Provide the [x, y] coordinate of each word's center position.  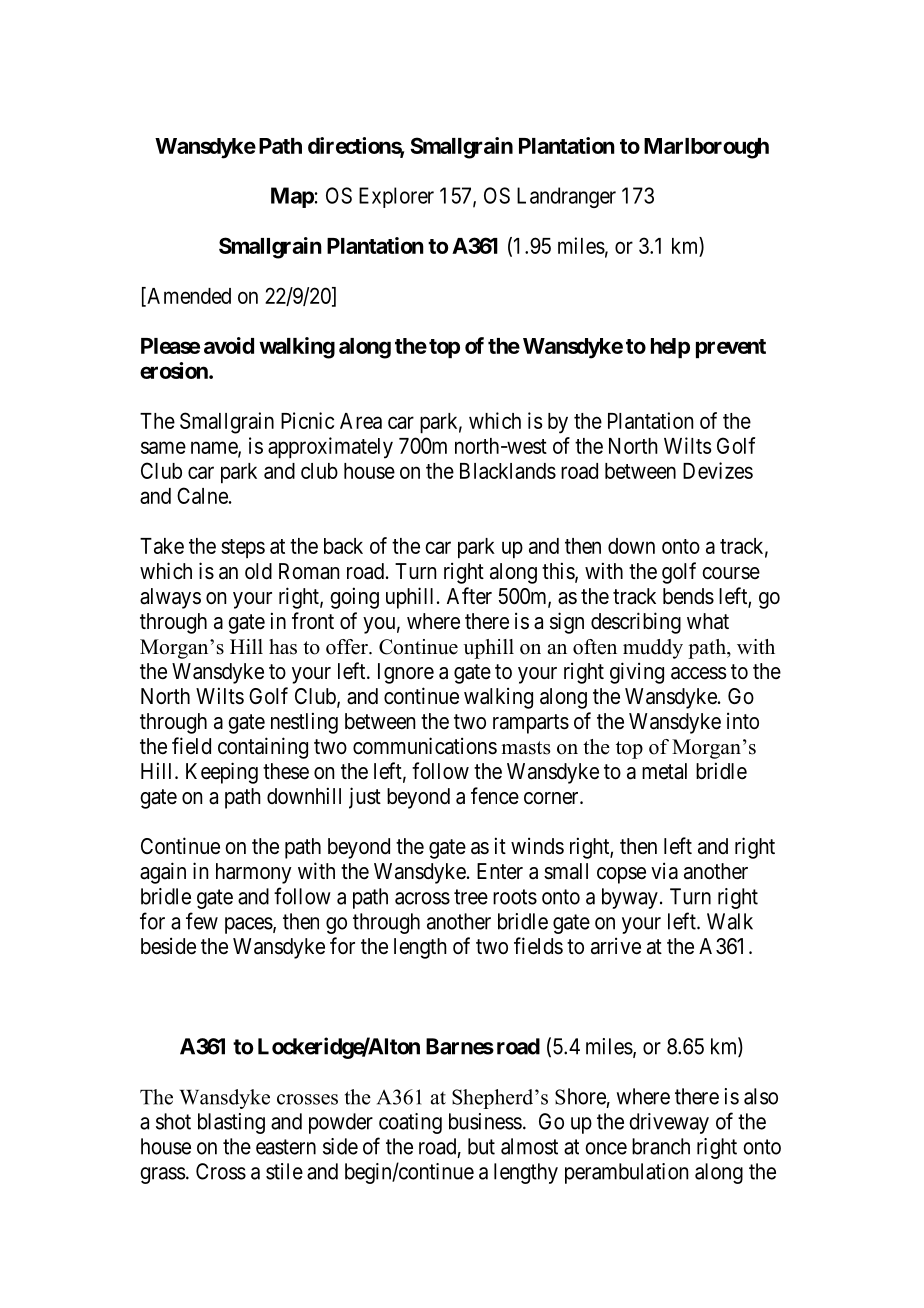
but [481, 1146]
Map [292, 197]
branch [661, 1146]
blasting [231, 1123]
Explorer [396, 197]
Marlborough [706, 148]
